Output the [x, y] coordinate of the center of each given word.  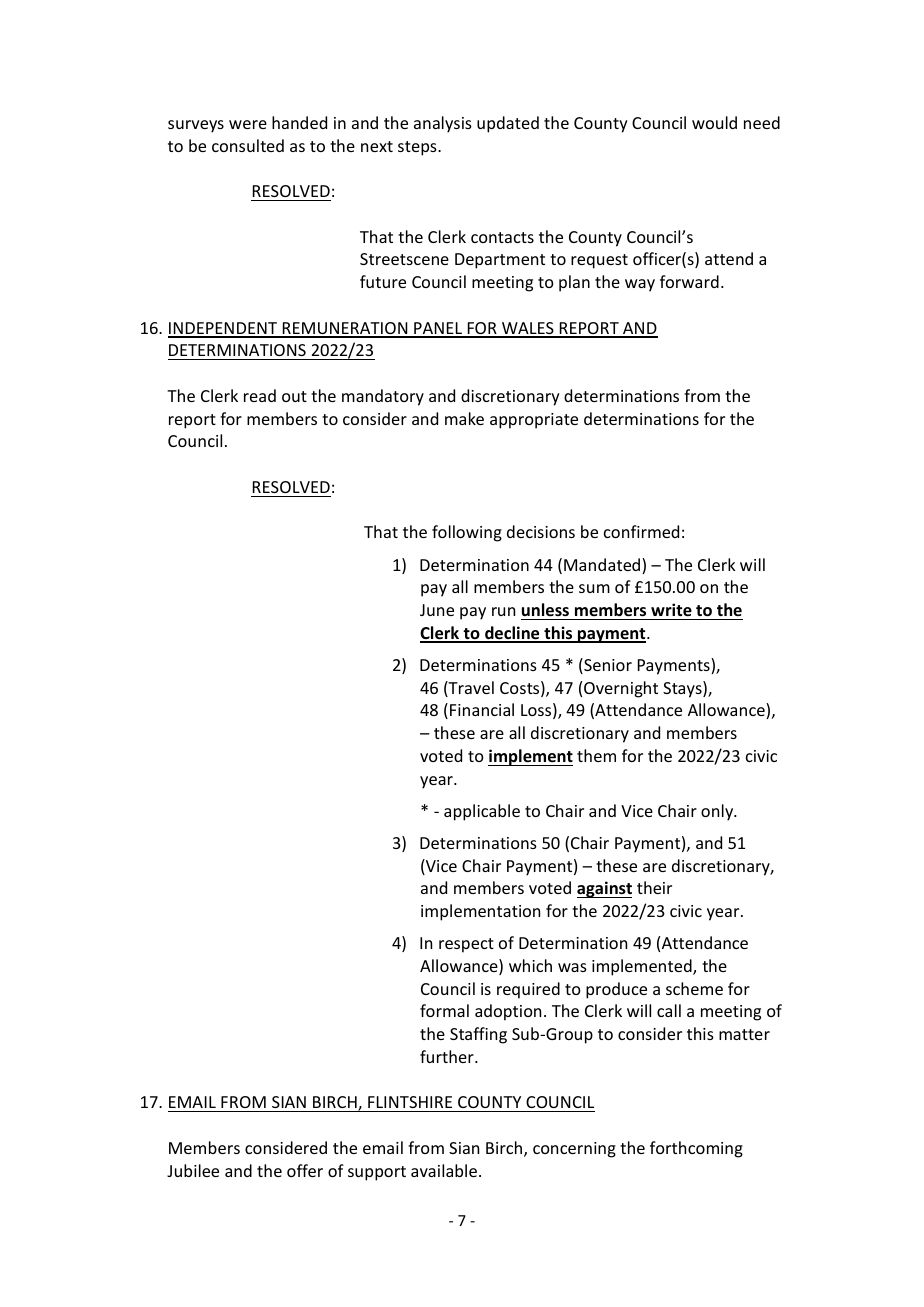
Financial [482, 709]
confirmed [641, 531]
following [467, 533]
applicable [482, 812]
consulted [248, 145]
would [714, 122]
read [260, 395]
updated [508, 124]
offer [305, 1170]
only [718, 812]
